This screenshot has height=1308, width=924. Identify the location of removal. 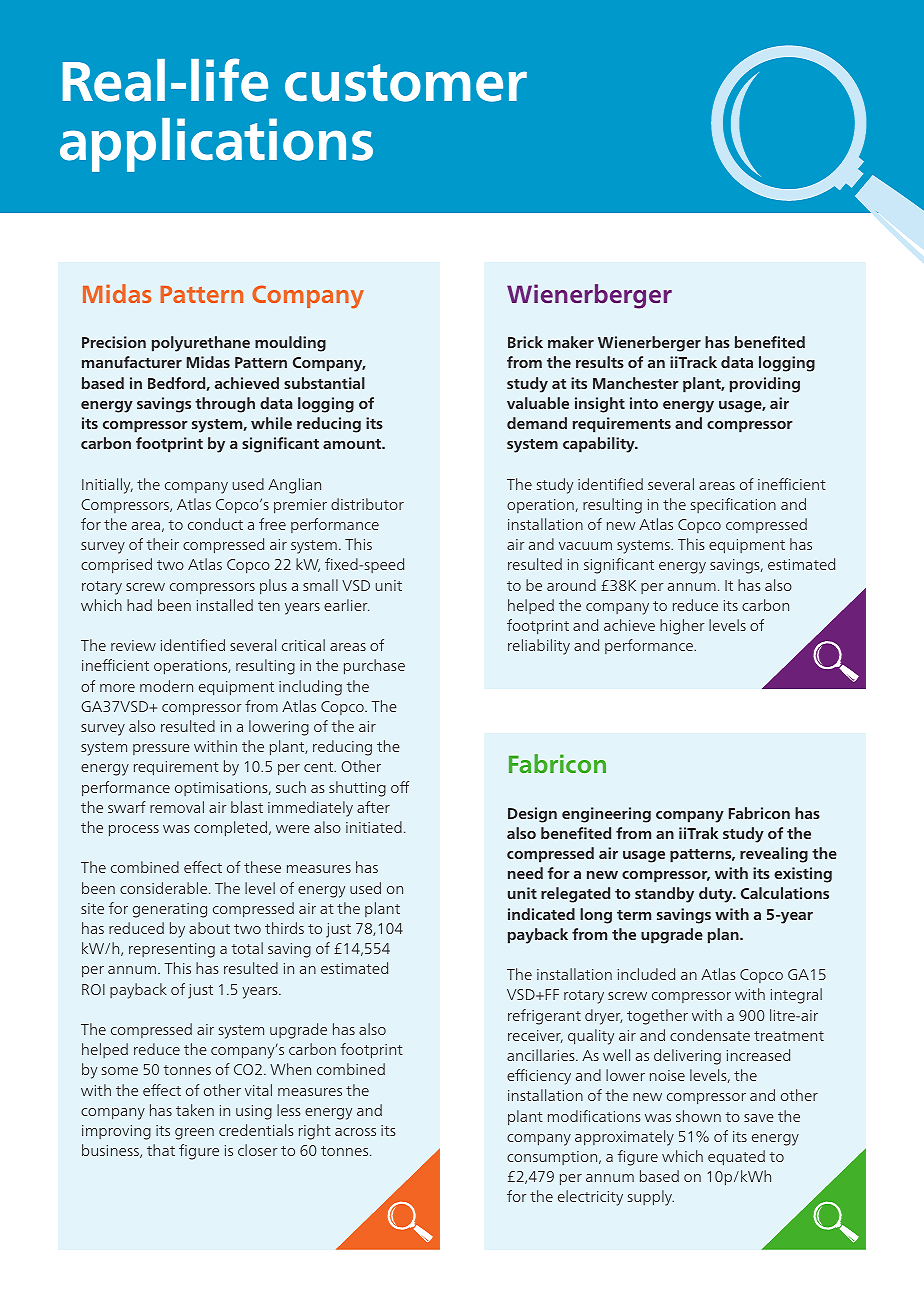
(177, 807).
